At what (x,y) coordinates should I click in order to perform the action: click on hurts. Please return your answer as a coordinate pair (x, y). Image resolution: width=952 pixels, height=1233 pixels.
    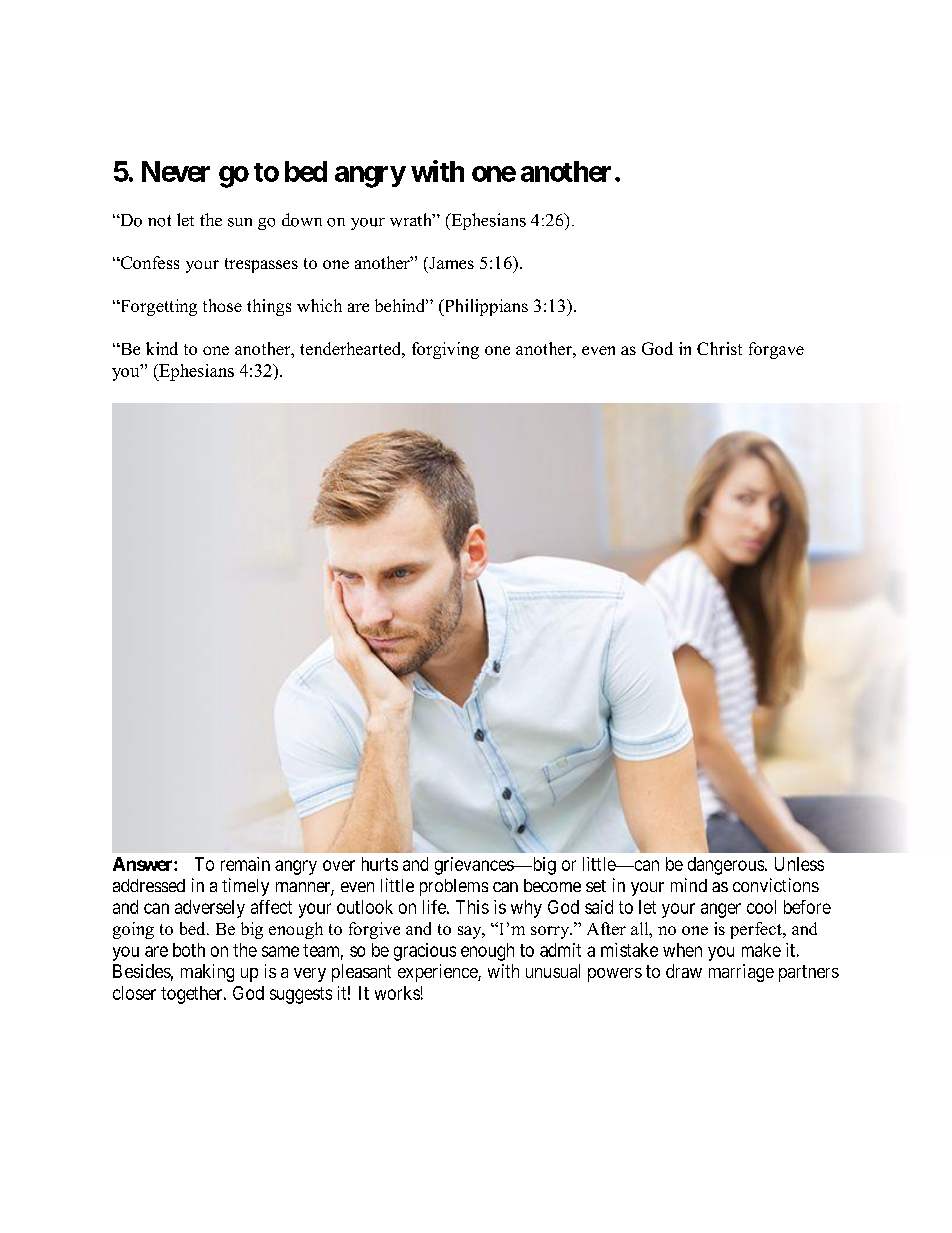
    Looking at the image, I should click on (380, 864).
